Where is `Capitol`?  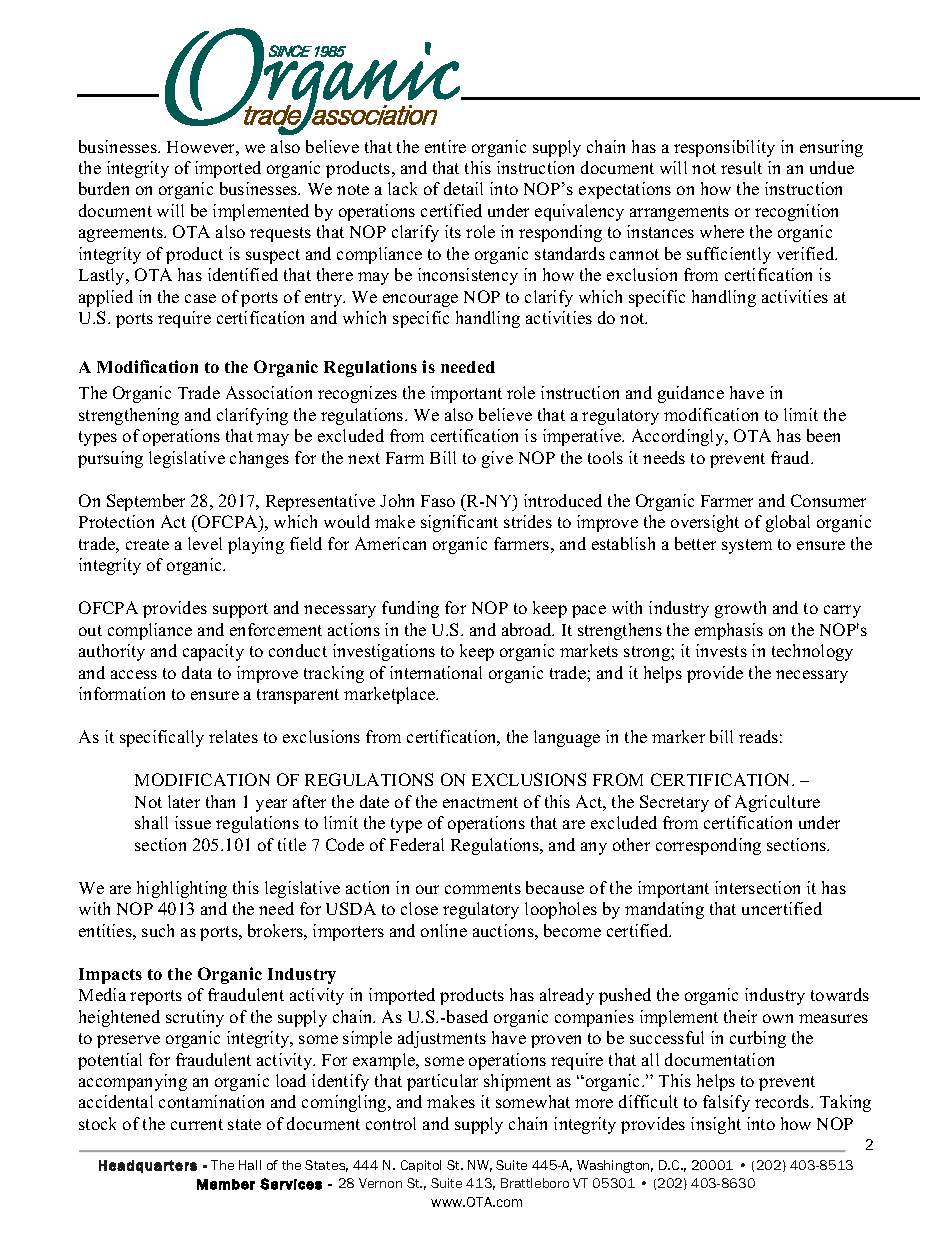
Capitol is located at coordinates (421, 1166).
